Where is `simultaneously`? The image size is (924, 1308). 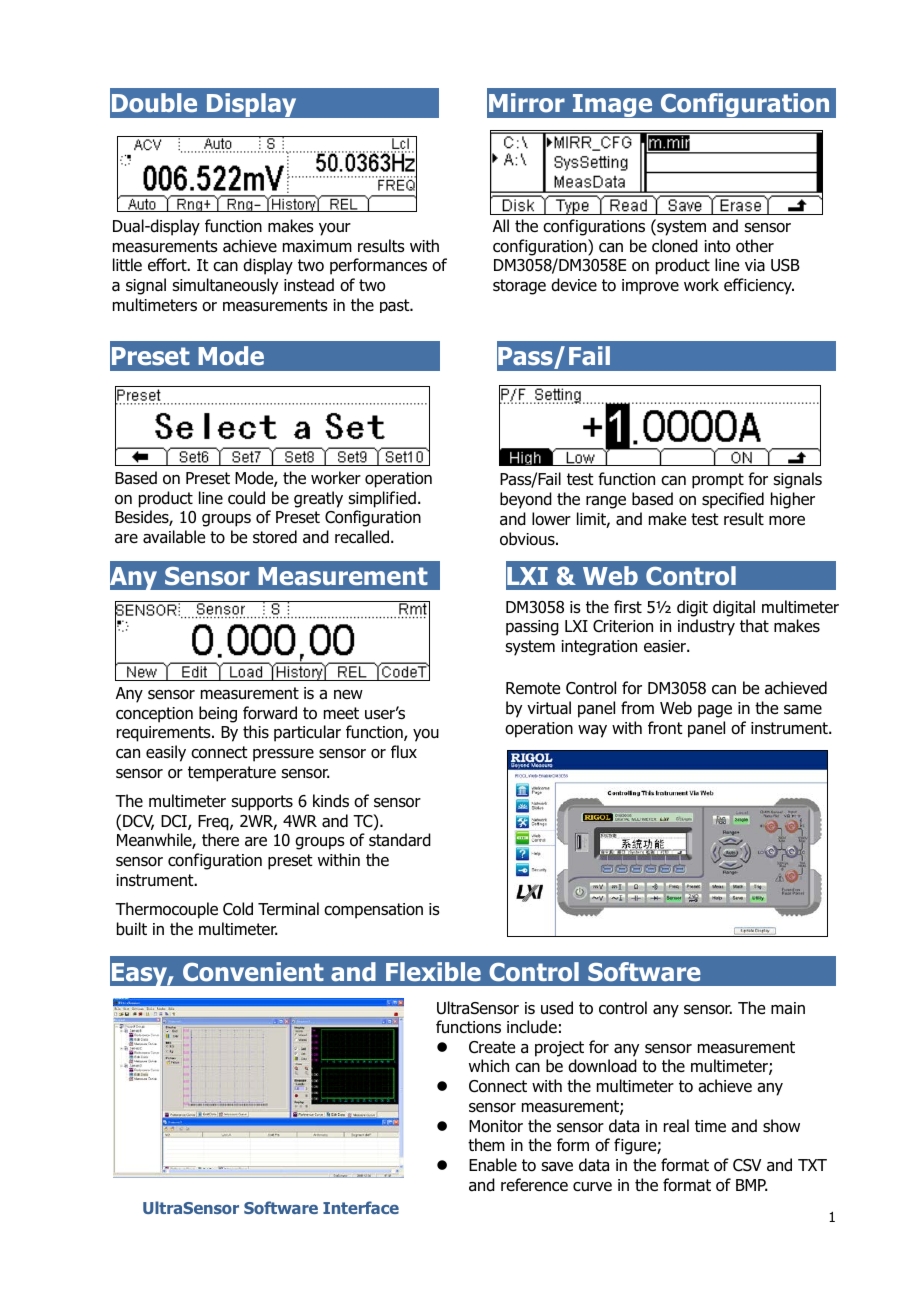 simultaneously is located at coordinates (225, 286).
